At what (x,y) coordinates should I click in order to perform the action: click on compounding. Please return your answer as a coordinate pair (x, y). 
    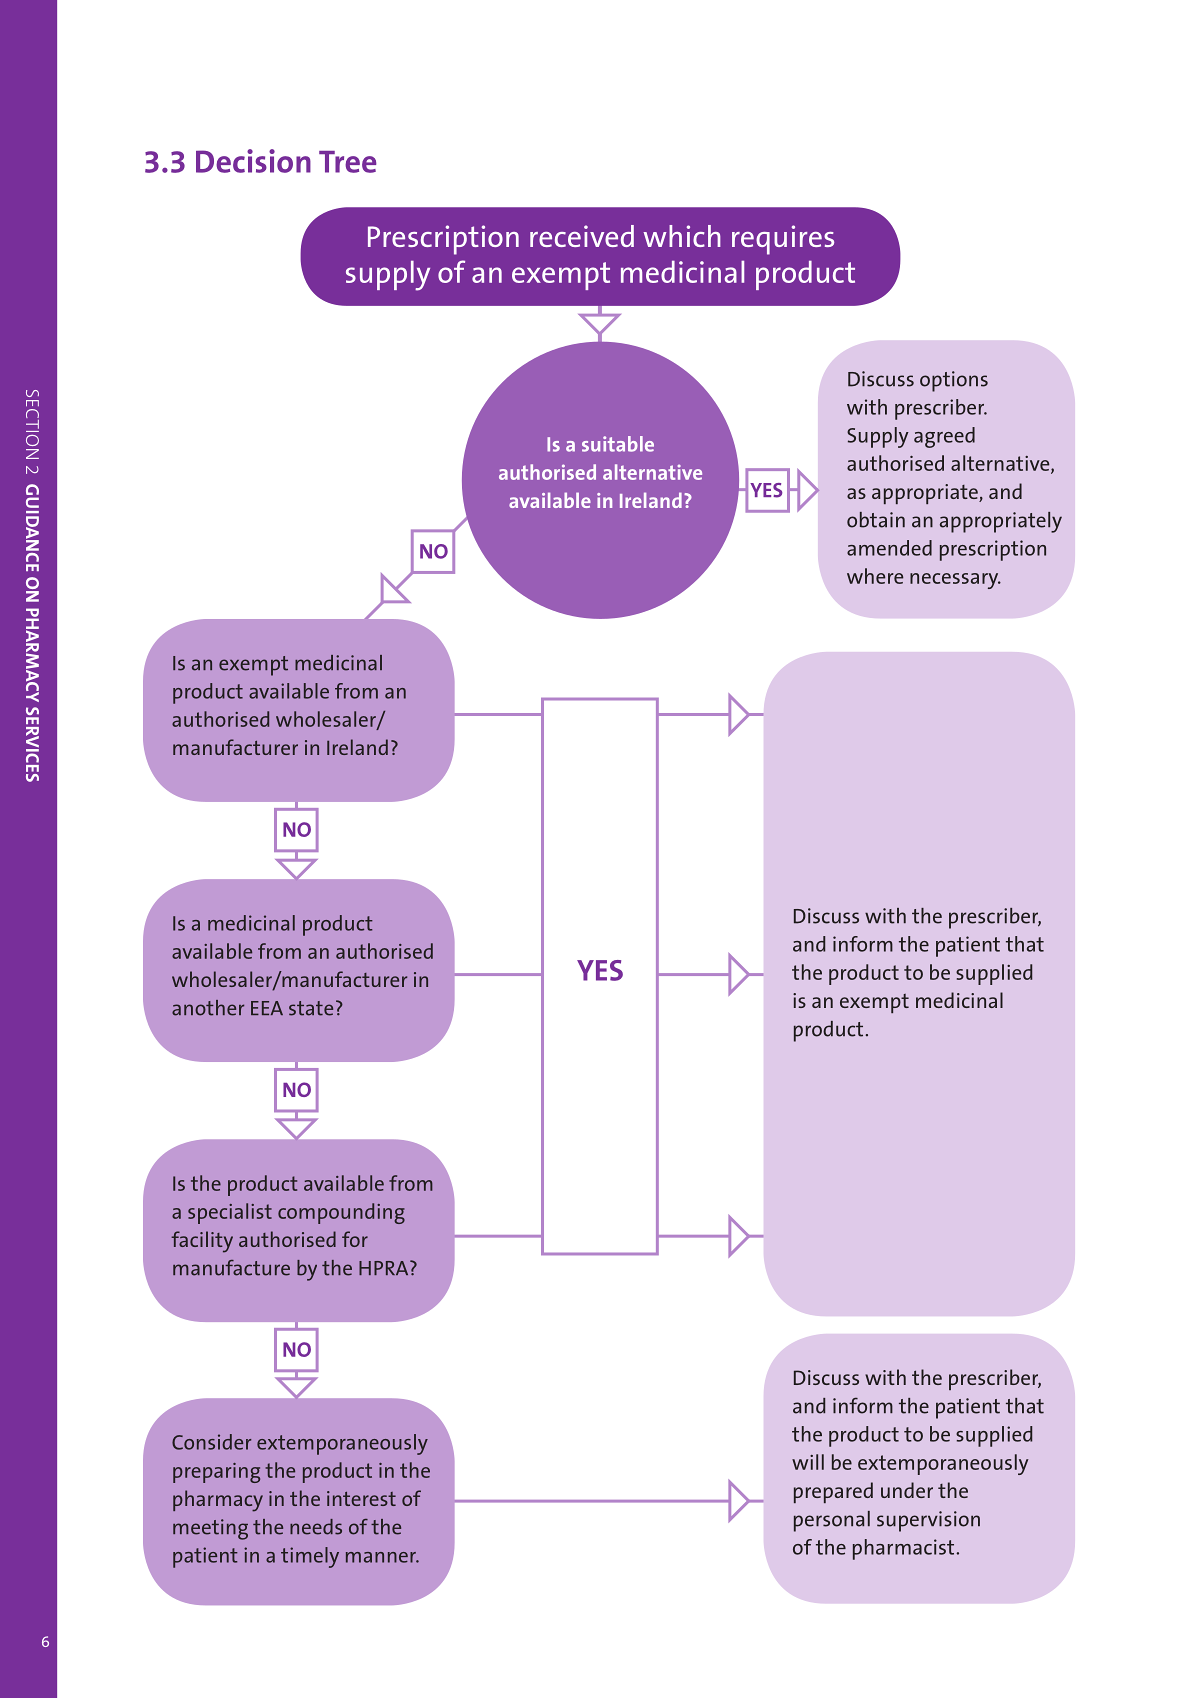
    Looking at the image, I should click on (341, 1213).
